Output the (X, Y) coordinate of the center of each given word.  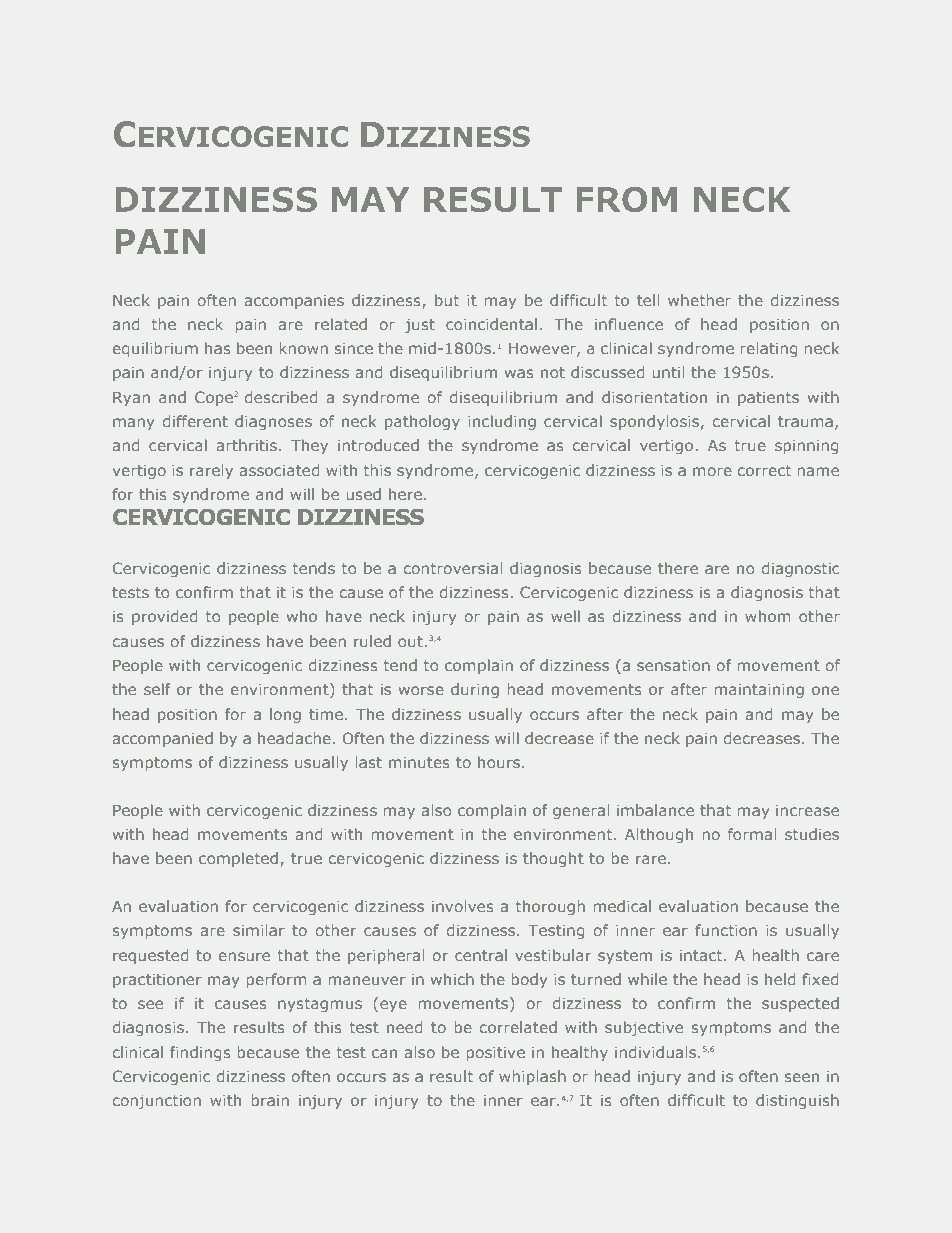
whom (767, 616)
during (475, 690)
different (195, 421)
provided (164, 617)
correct (764, 470)
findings (200, 1053)
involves (463, 906)
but (447, 300)
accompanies (294, 302)
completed (240, 859)
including (502, 422)
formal (752, 834)
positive (495, 1054)
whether (699, 300)
